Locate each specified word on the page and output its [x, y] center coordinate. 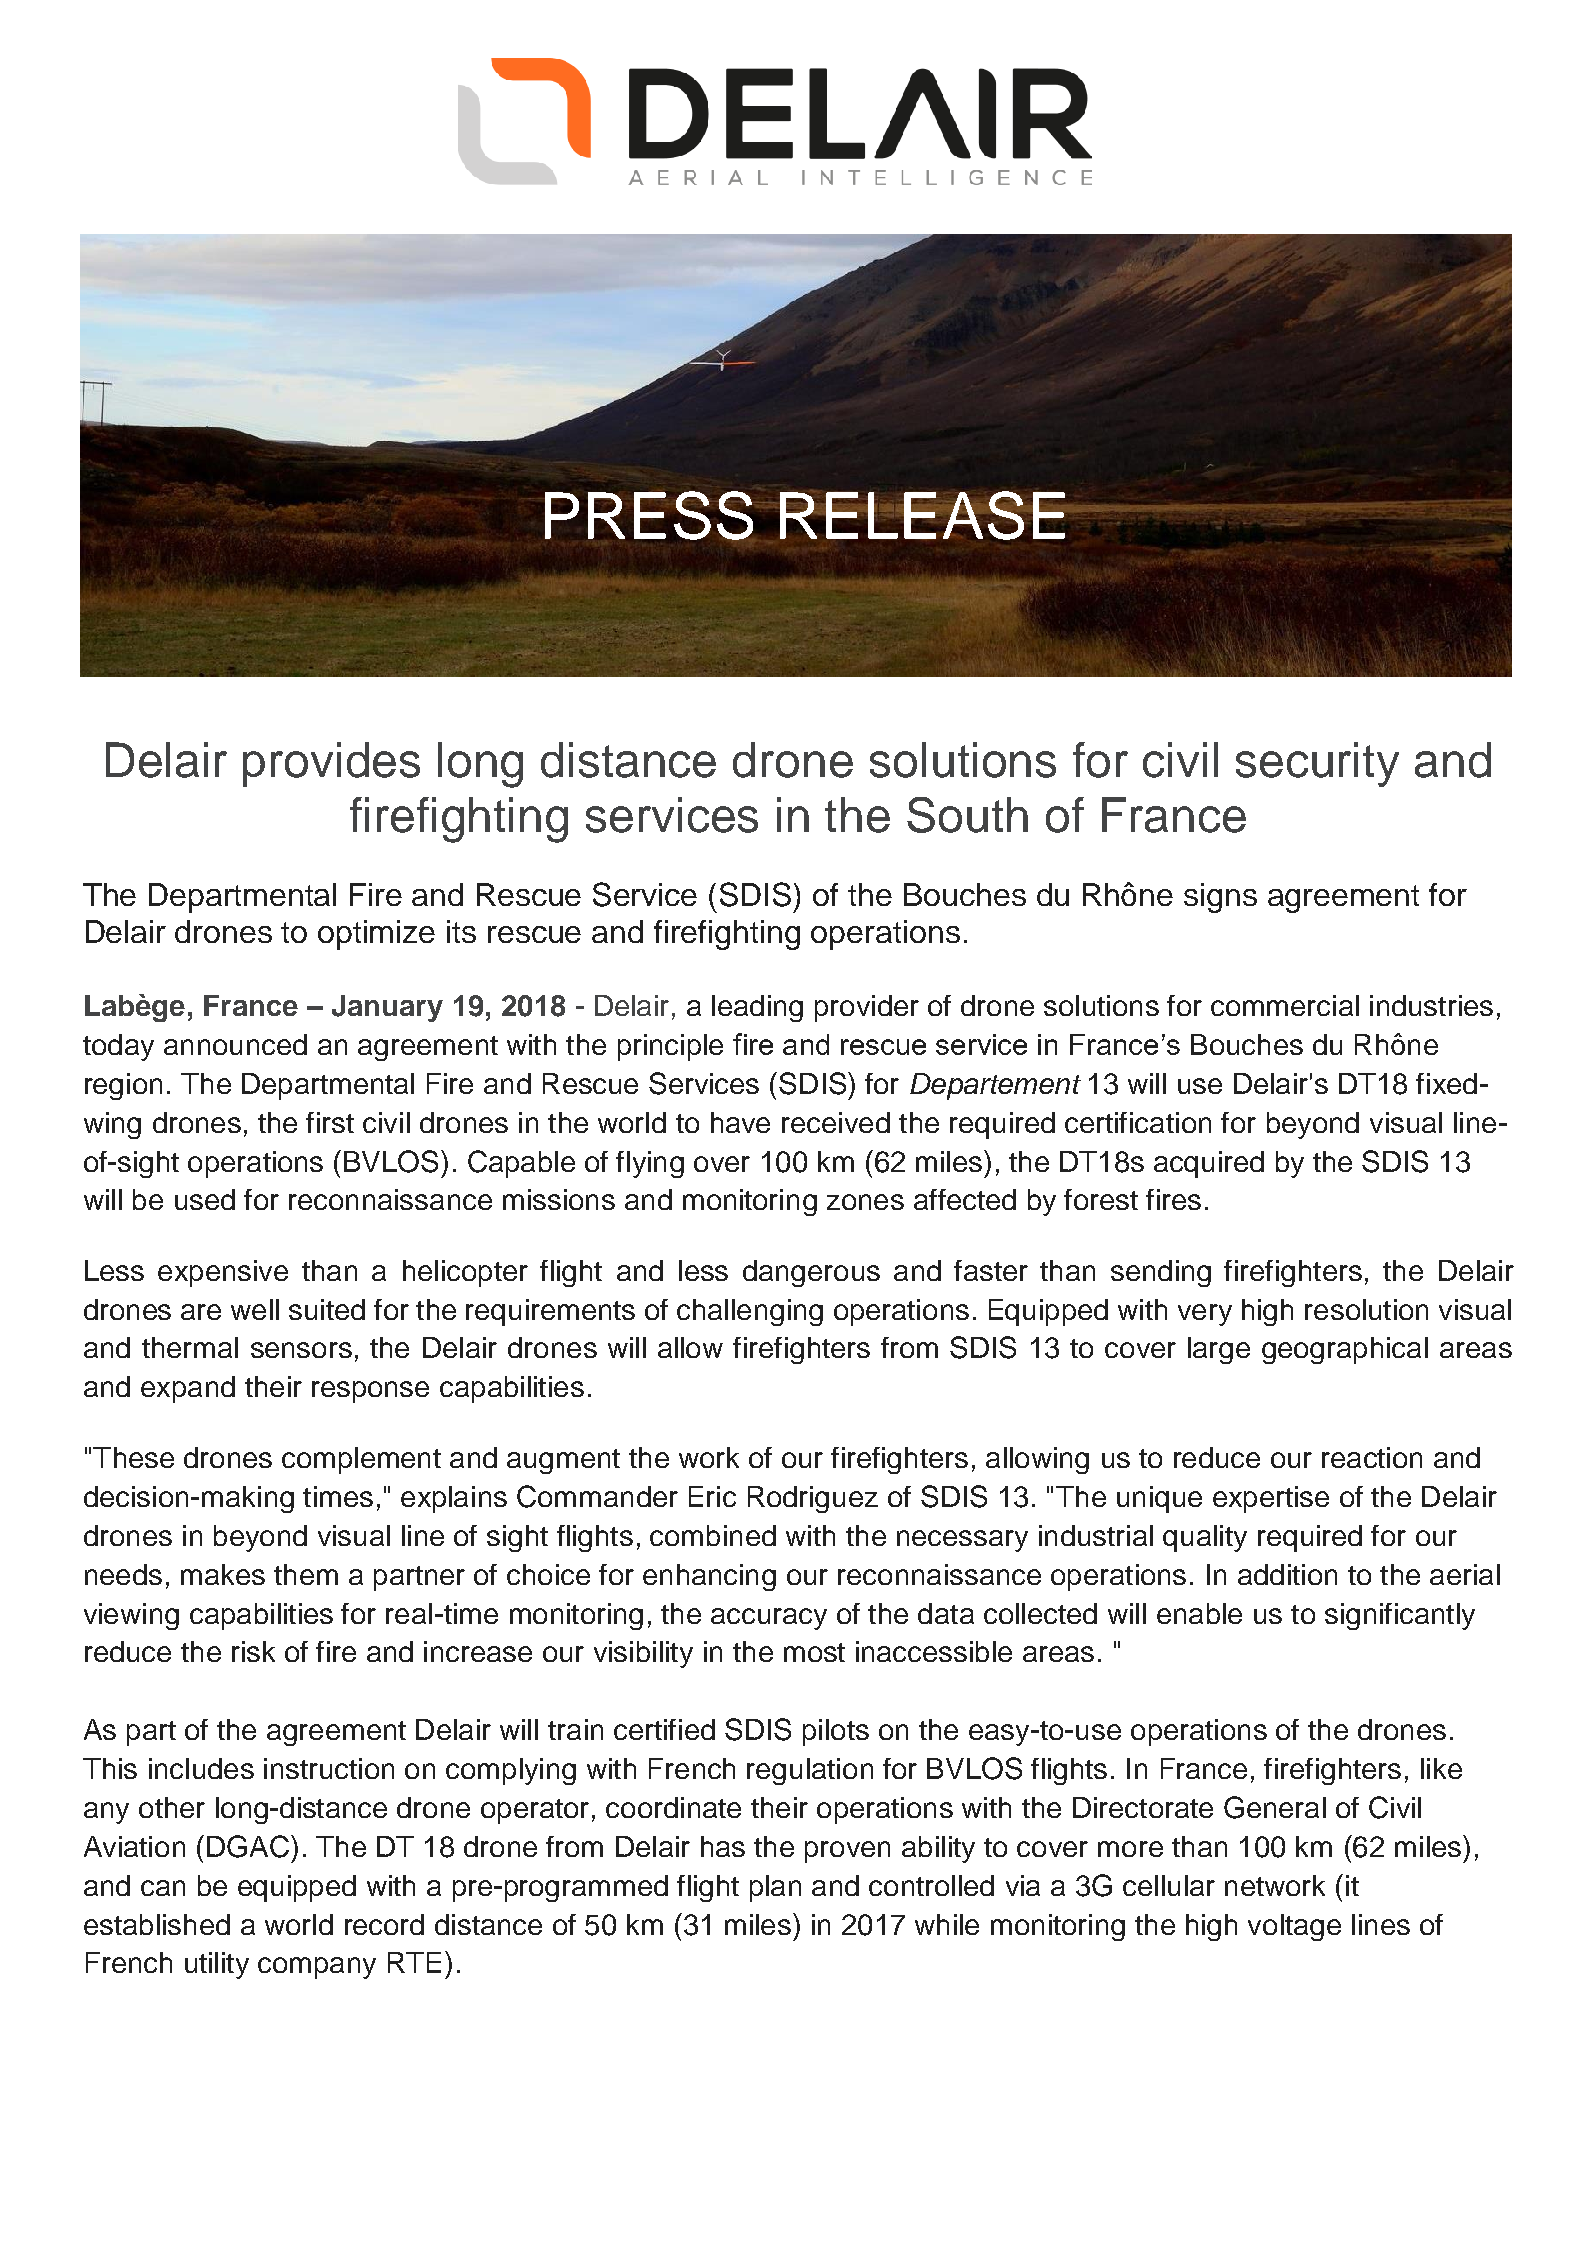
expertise [1271, 1499]
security [1317, 764]
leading [757, 1008]
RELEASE [923, 515]
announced [235, 1044]
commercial [1285, 1005]
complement [361, 1460]
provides [331, 764]
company [317, 1968]
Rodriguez [813, 1499]
